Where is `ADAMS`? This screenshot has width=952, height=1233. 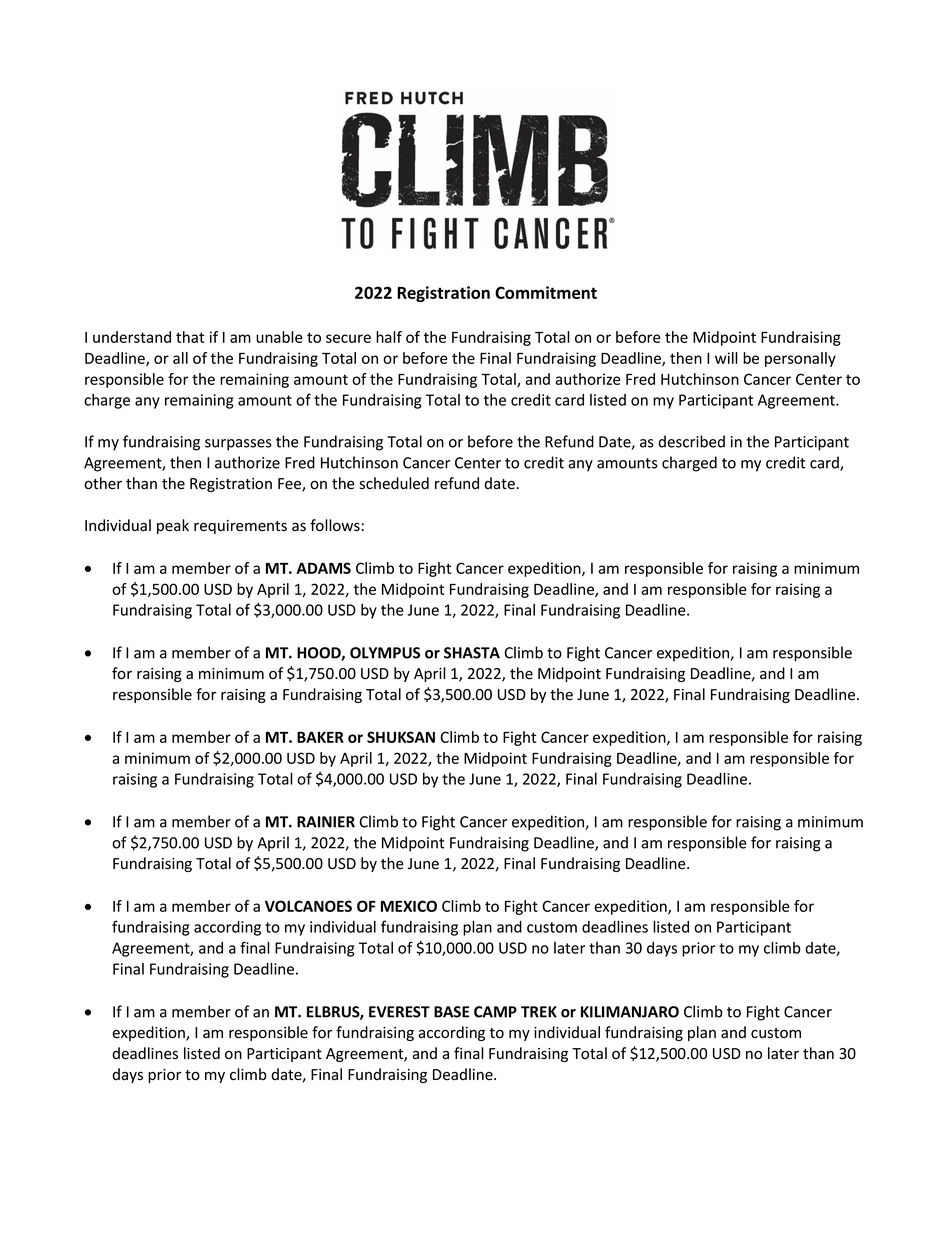 ADAMS is located at coordinates (324, 568).
